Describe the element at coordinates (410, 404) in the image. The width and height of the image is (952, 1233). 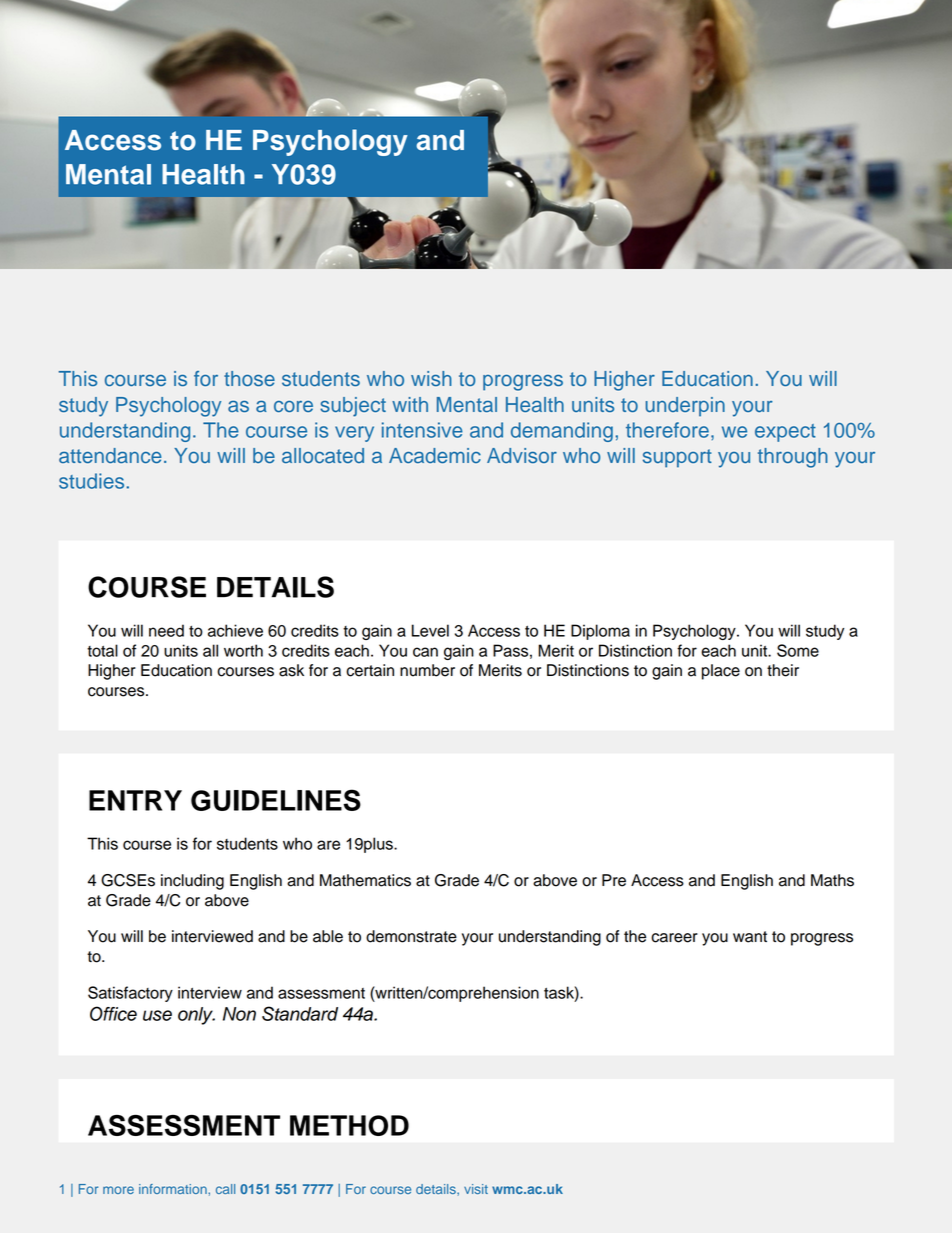
I see `with` at that location.
